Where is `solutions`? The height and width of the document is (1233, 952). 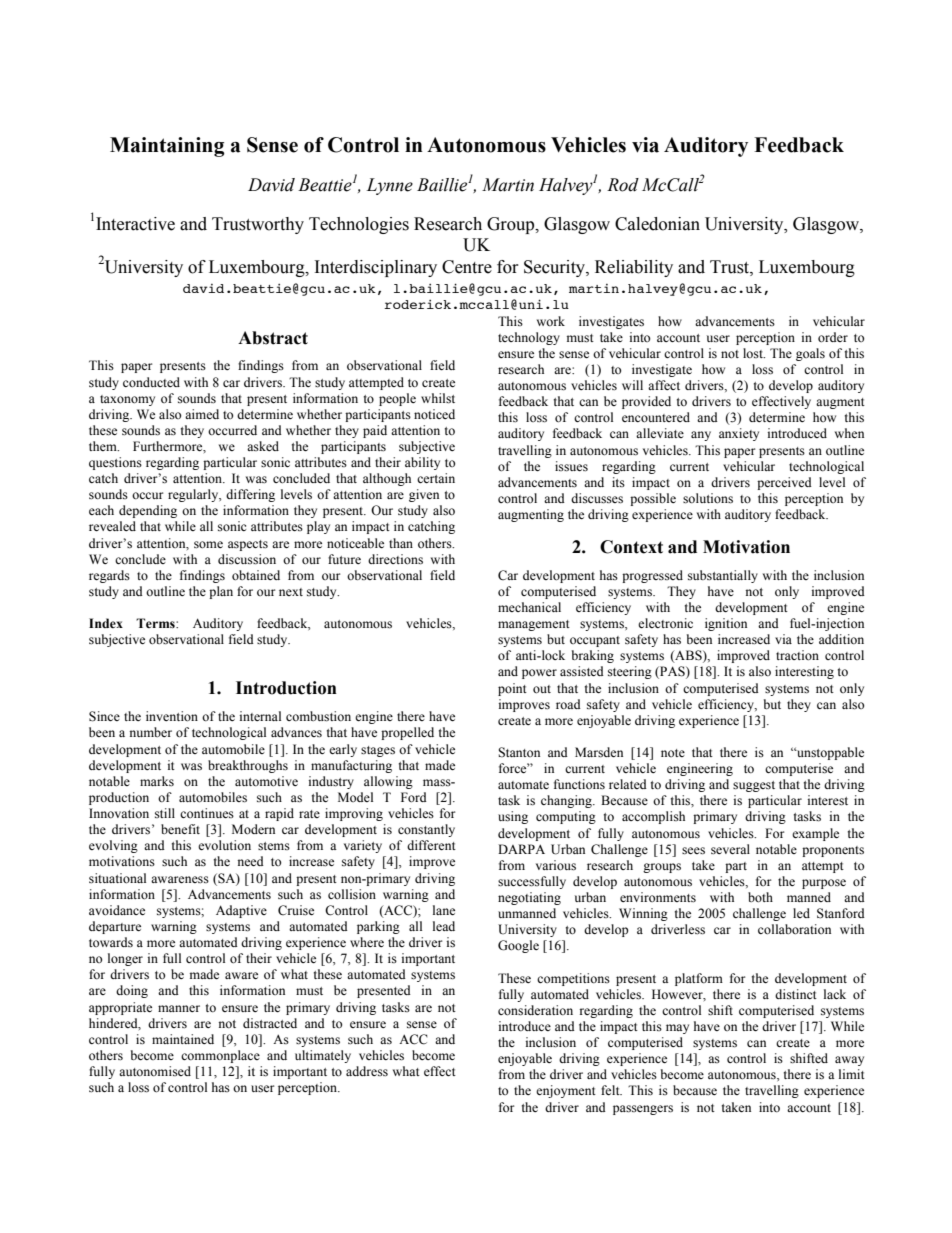
solutions is located at coordinates (708, 498).
